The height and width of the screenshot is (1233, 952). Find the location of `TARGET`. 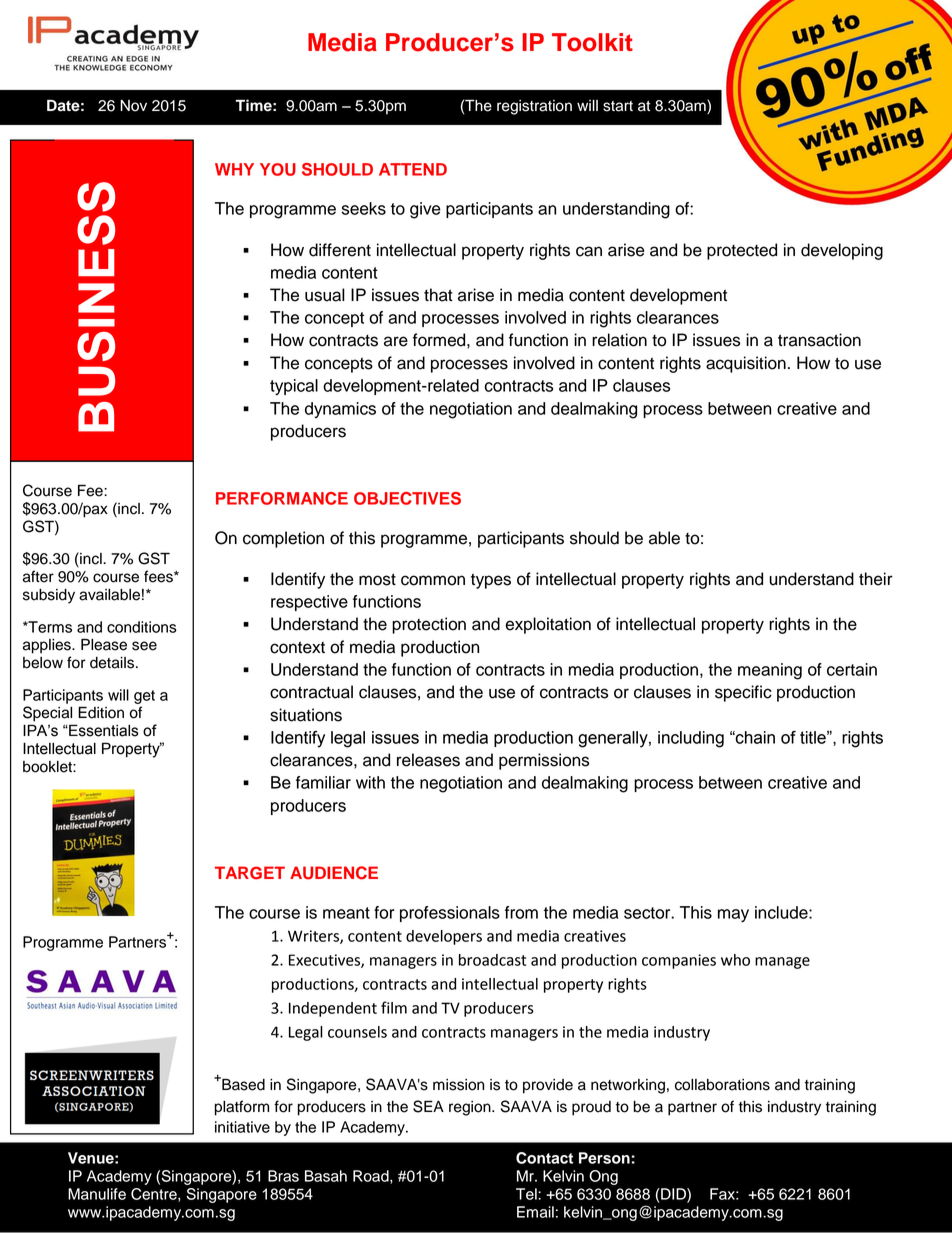

TARGET is located at coordinates (250, 873).
